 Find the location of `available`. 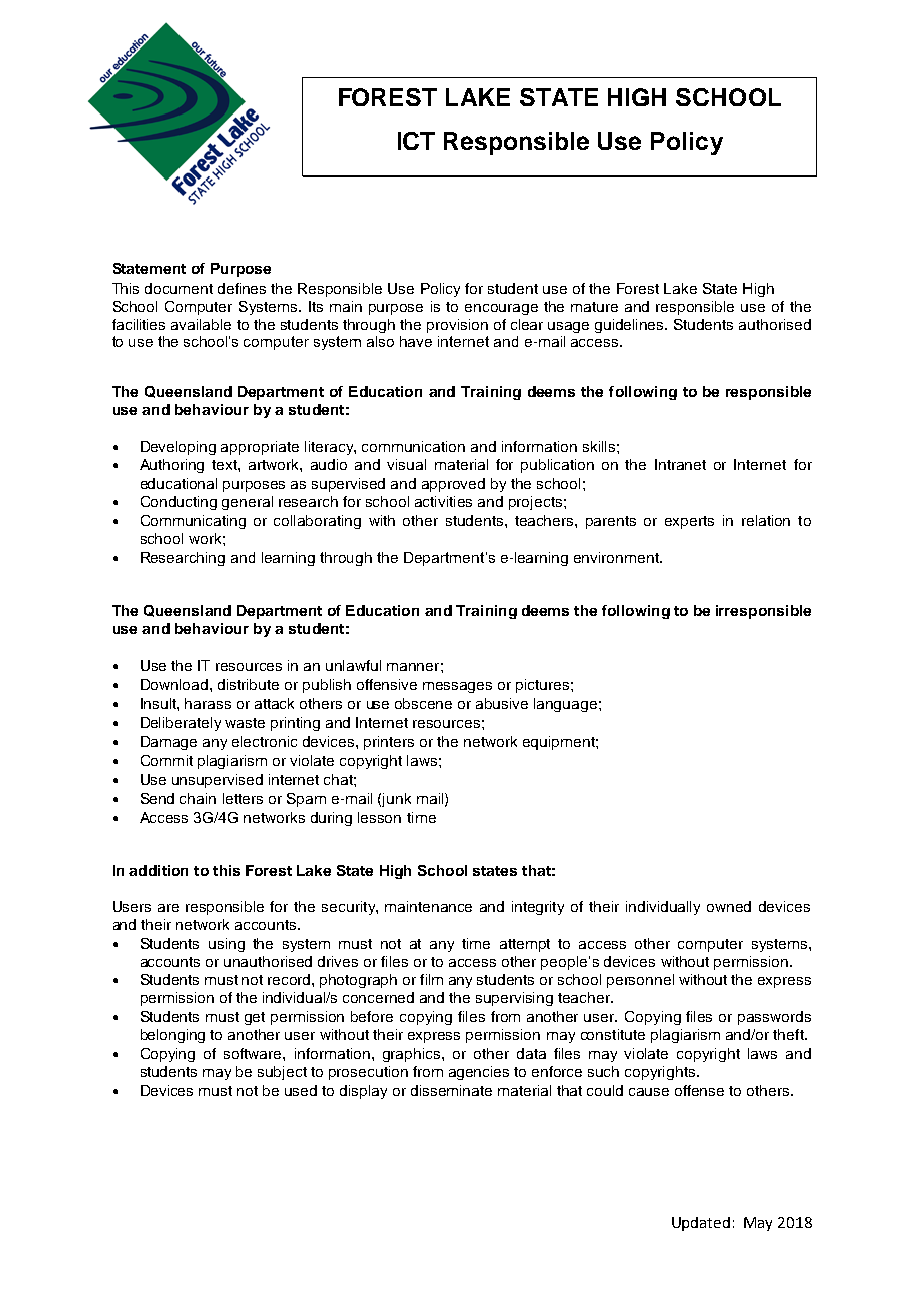

available is located at coordinates (201, 324).
